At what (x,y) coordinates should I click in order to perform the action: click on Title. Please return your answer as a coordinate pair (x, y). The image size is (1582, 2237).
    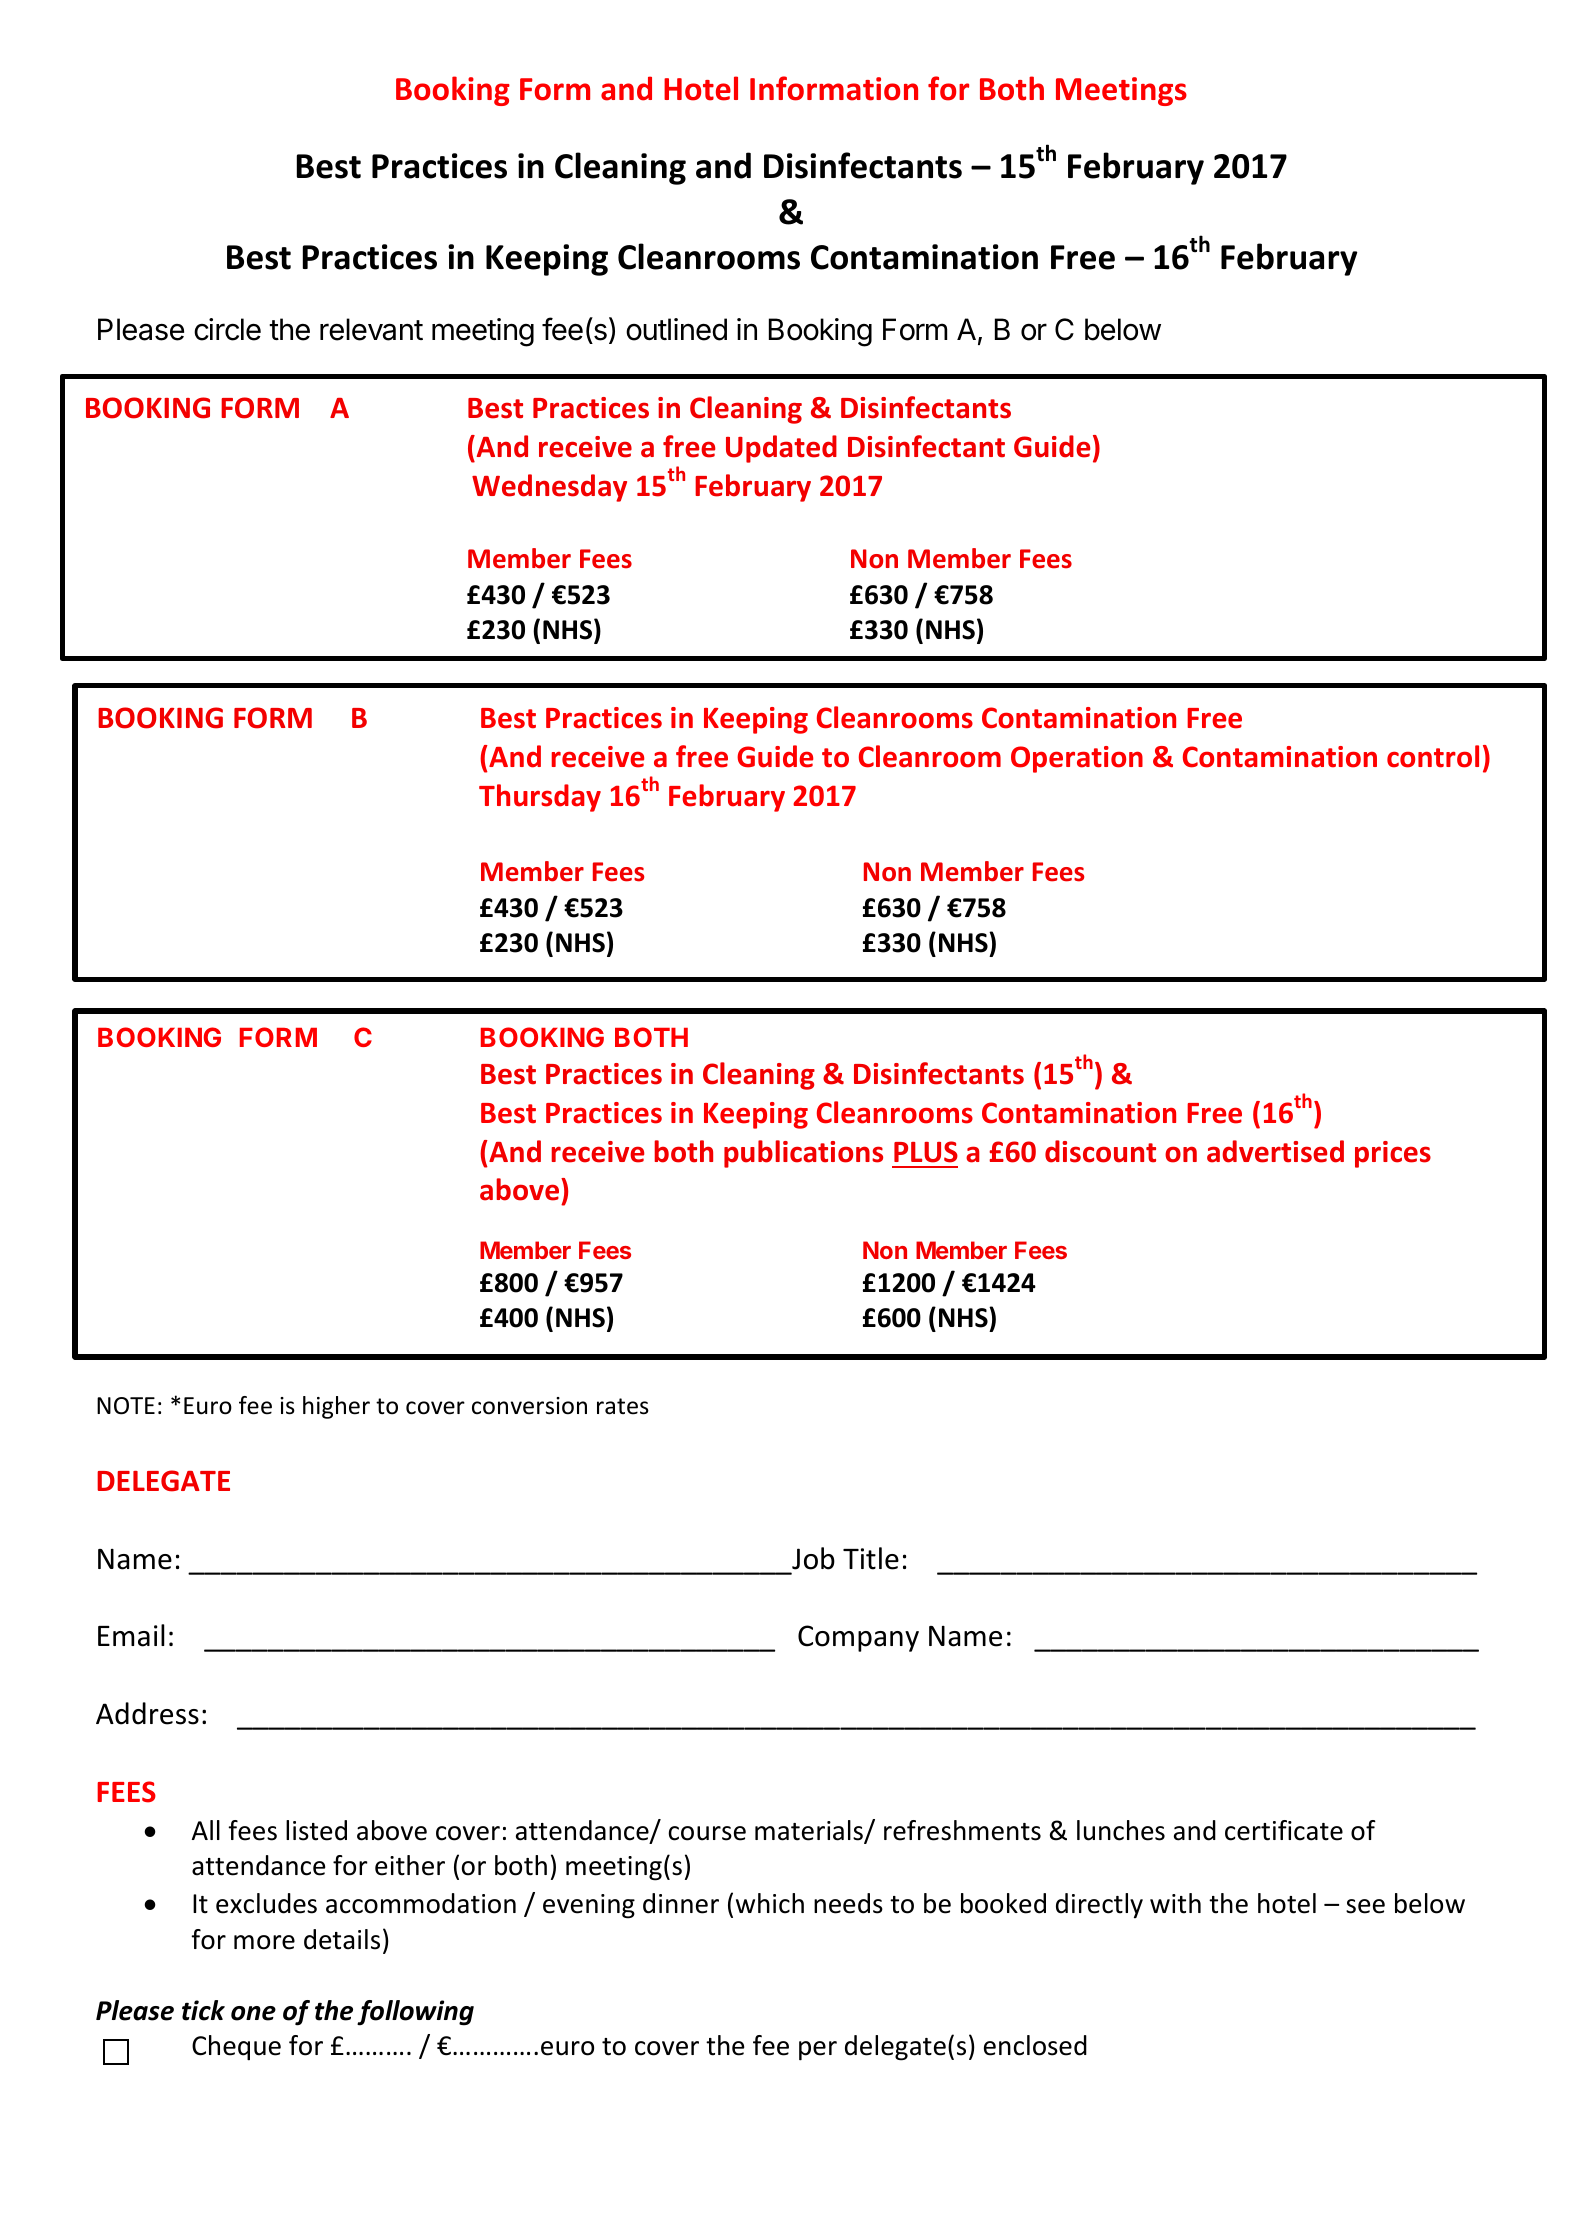
    Looking at the image, I should click on (871, 1558).
